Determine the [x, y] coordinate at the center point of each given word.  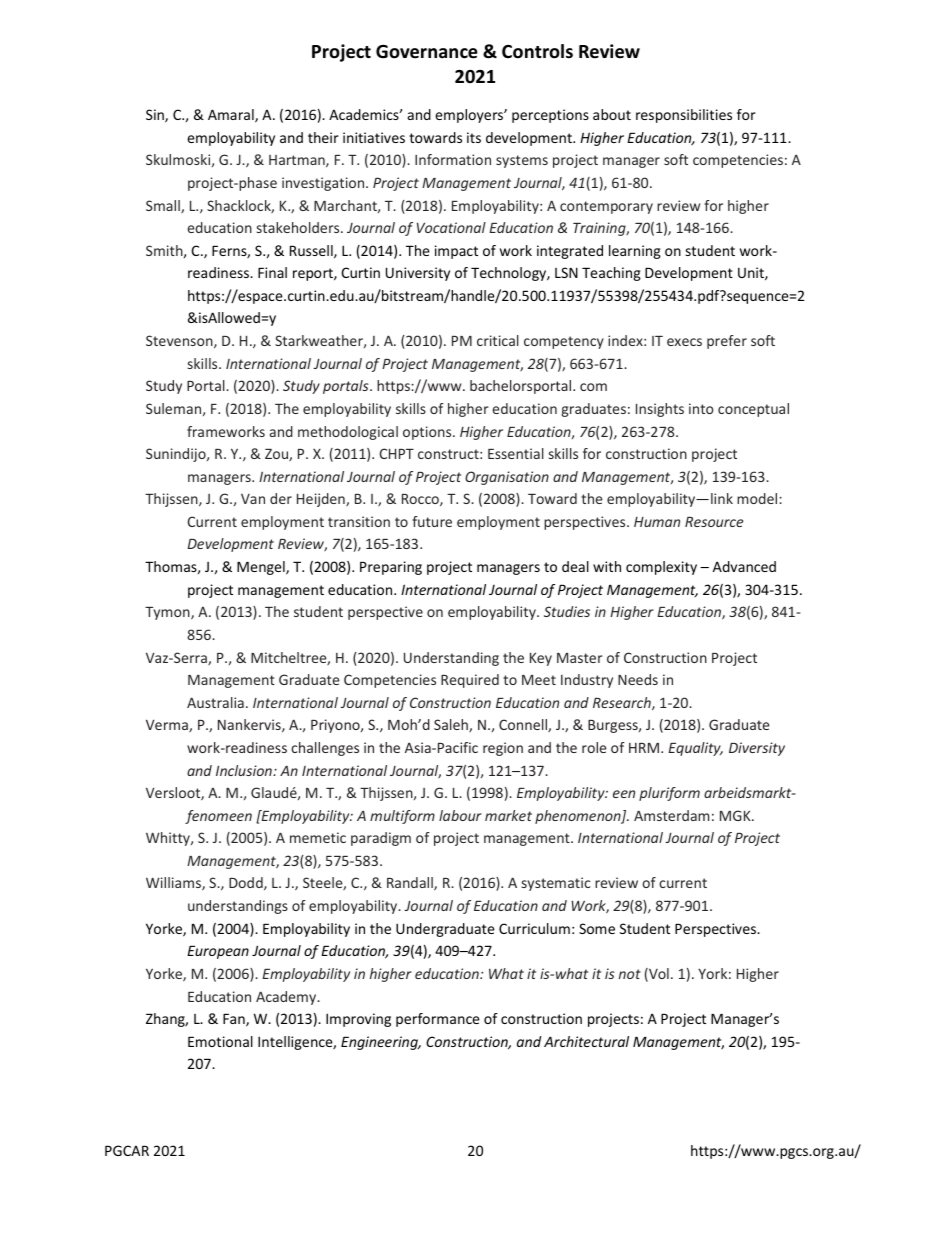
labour [460, 815]
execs [684, 342]
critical [498, 340]
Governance [427, 52]
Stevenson [180, 341]
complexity [661, 568]
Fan [235, 1020]
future [432, 521]
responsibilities [684, 116]
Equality [695, 749]
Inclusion [245, 770]
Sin [156, 116]
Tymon [168, 613]
